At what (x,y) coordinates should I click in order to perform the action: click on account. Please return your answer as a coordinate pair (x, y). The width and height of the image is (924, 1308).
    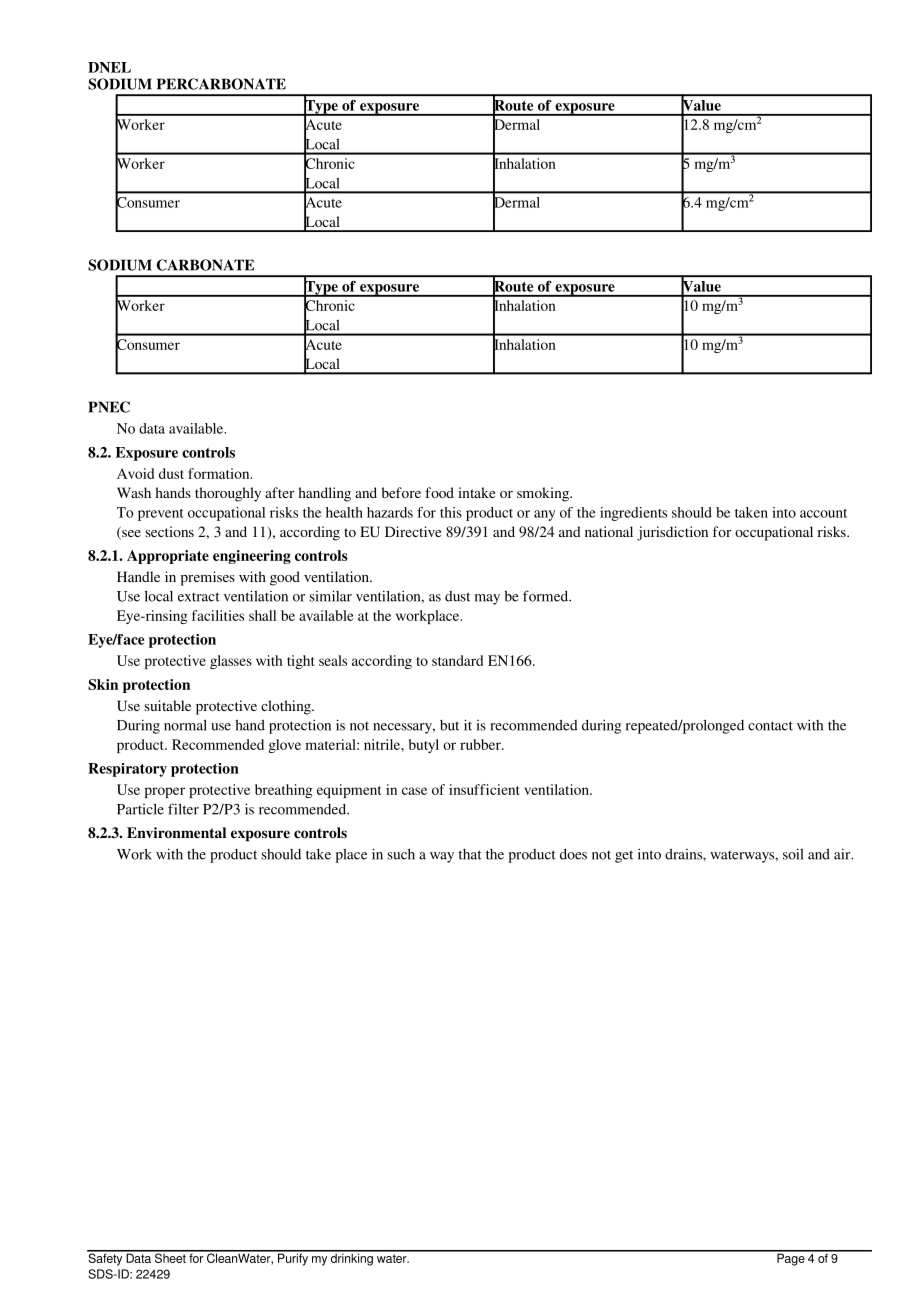
    Looking at the image, I should click on (823, 513).
